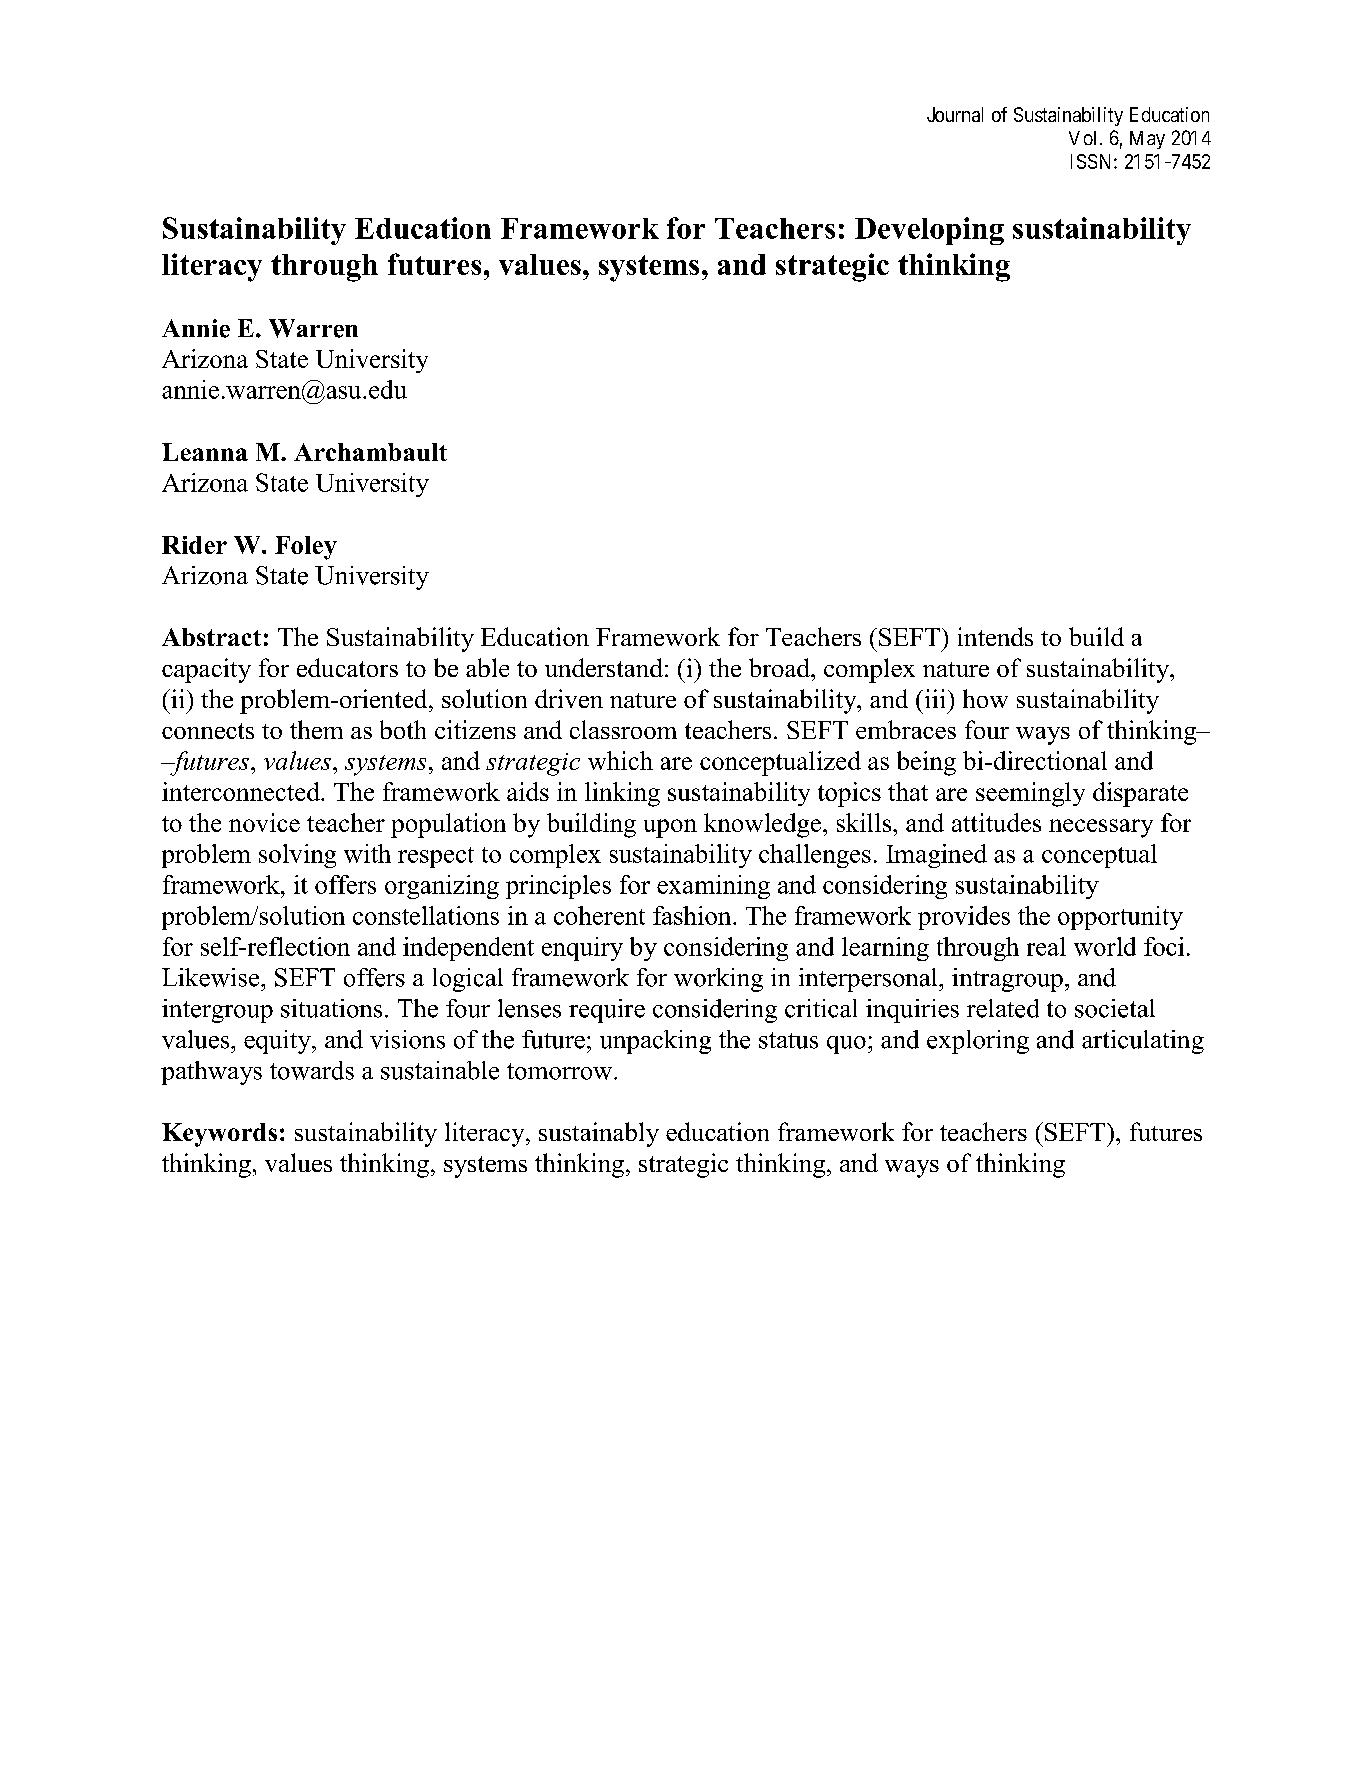 This page has height=1775, width=1372. I want to click on seemingly, so click(1030, 794).
